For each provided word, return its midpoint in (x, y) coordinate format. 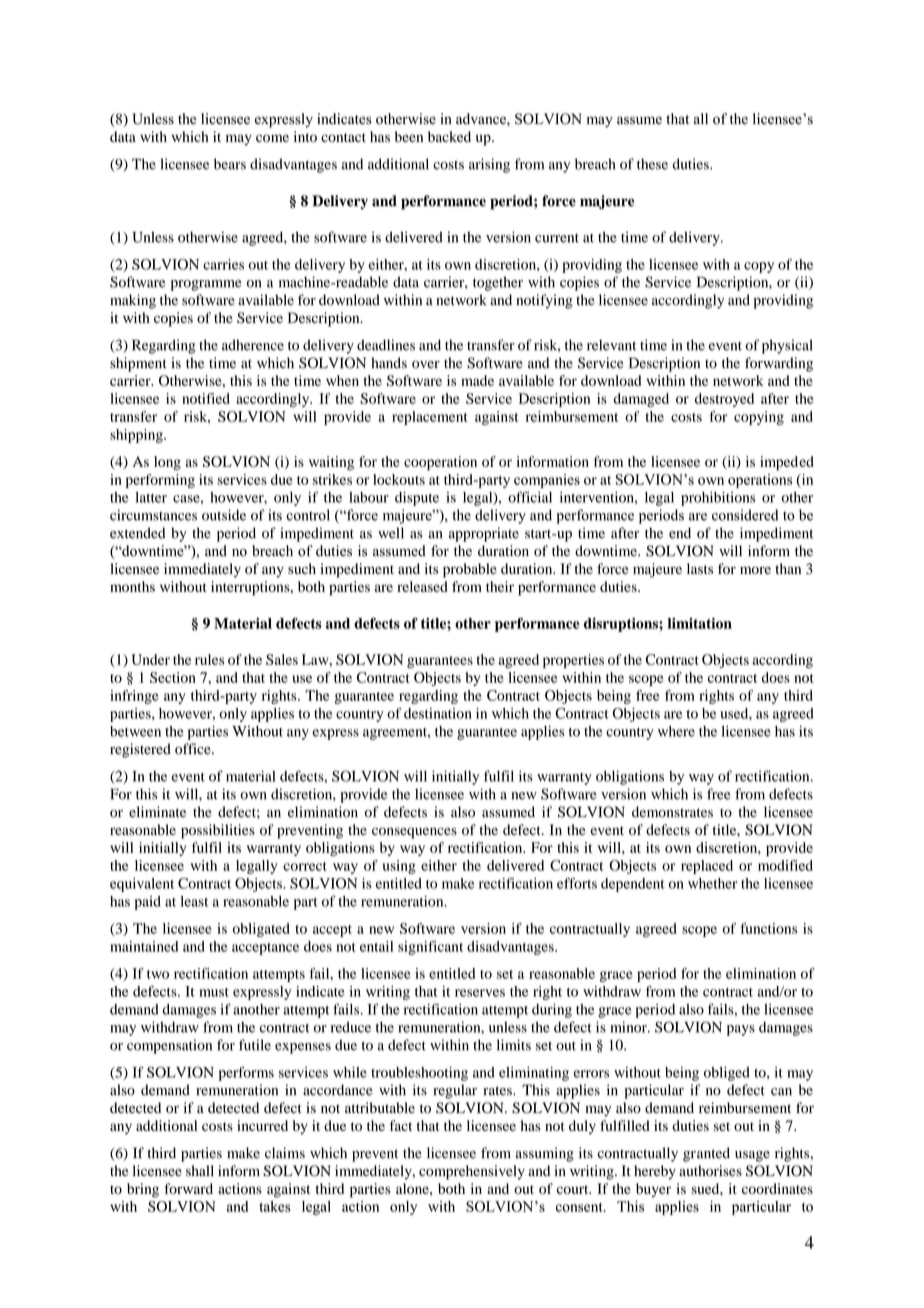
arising (489, 165)
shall (200, 1170)
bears (230, 164)
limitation (700, 623)
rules (209, 659)
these (652, 164)
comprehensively (472, 1172)
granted (706, 1154)
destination (438, 713)
